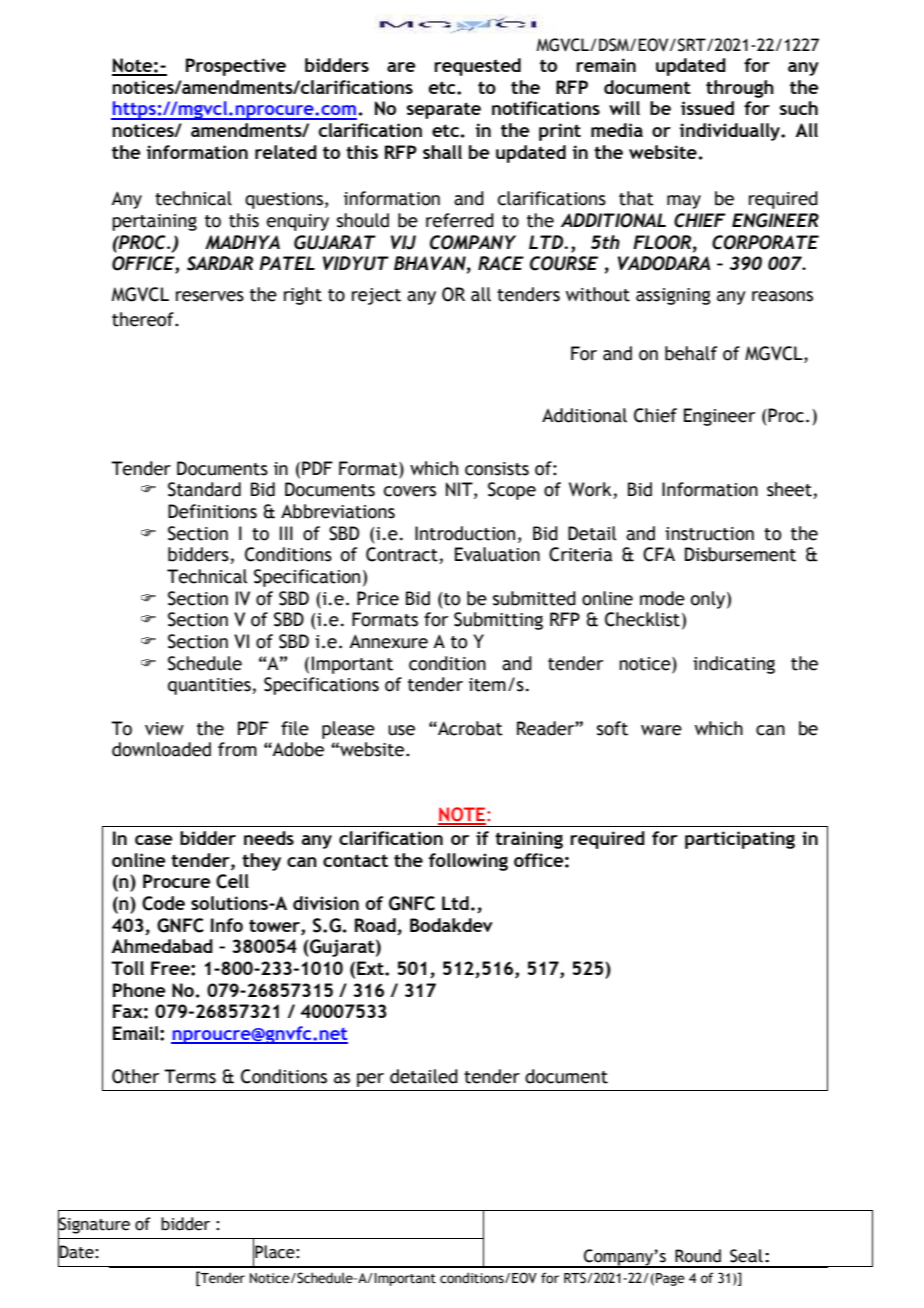 This image has height=1308, width=924. What do you see at coordinates (468, 862) in the image?
I see `following` at bounding box center [468, 862].
